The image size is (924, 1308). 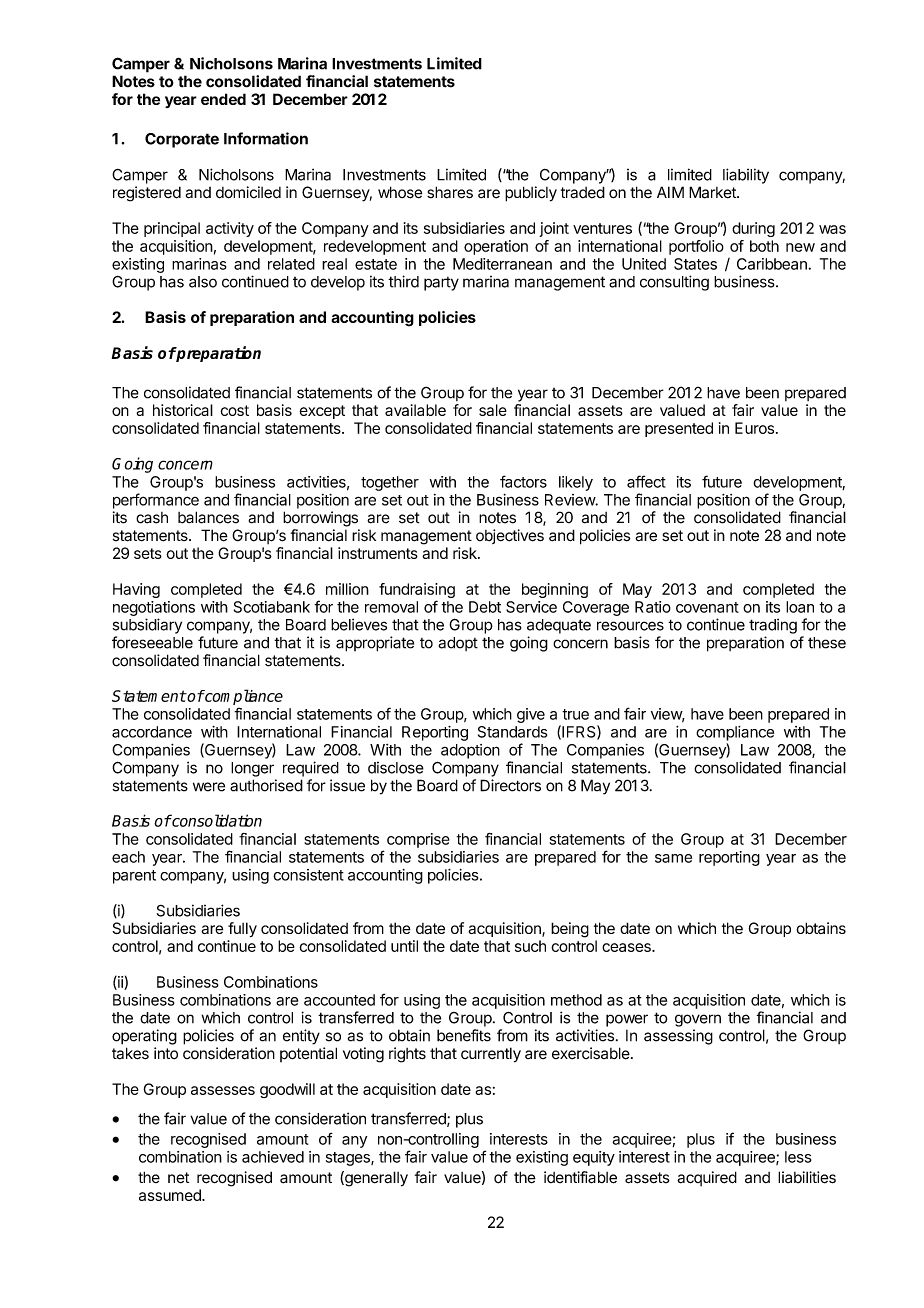 What do you see at coordinates (510, 785) in the screenshot?
I see `Directors` at bounding box center [510, 785].
